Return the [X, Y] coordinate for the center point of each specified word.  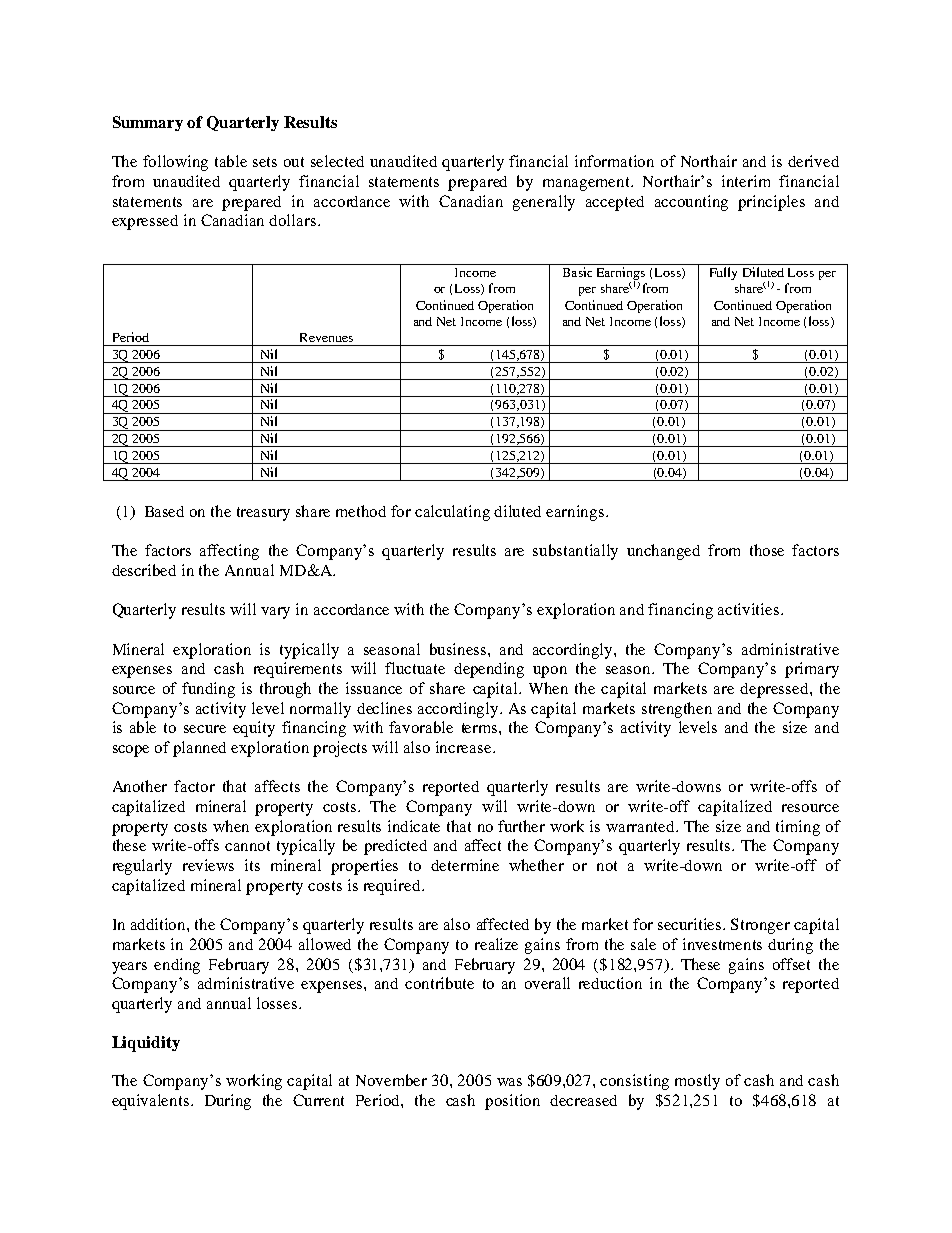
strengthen [677, 710]
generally [544, 203]
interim [746, 181]
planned [199, 749]
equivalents [152, 1102]
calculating [452, 513]
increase [465, 747]
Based [164, 511]
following [175, 163]
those [767, 550]
